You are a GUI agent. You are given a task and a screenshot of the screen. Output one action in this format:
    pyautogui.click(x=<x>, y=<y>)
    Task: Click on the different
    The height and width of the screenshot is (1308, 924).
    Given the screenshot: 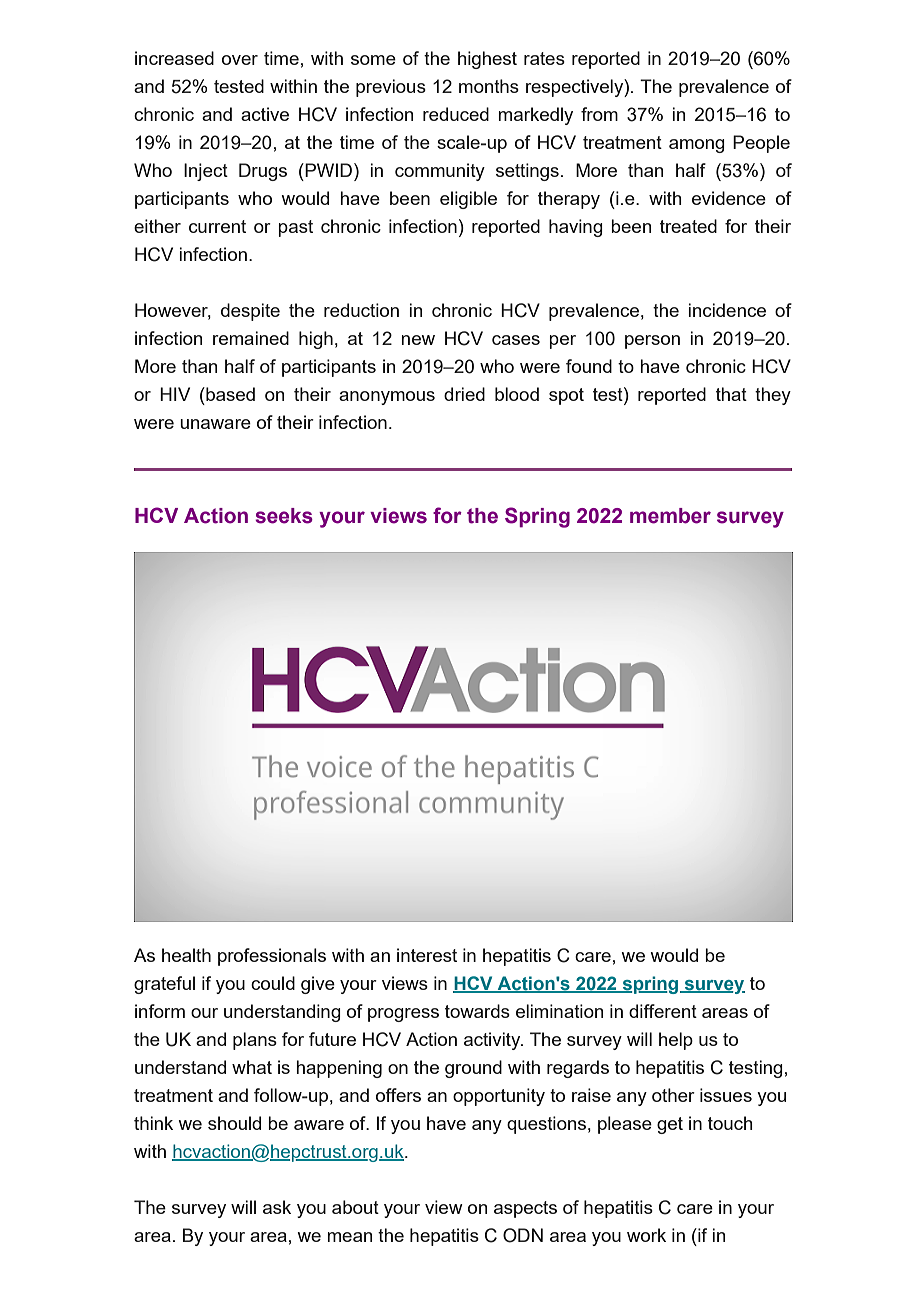 What is the action you would take?
    pyautogui.click(x=663, y=1011)
